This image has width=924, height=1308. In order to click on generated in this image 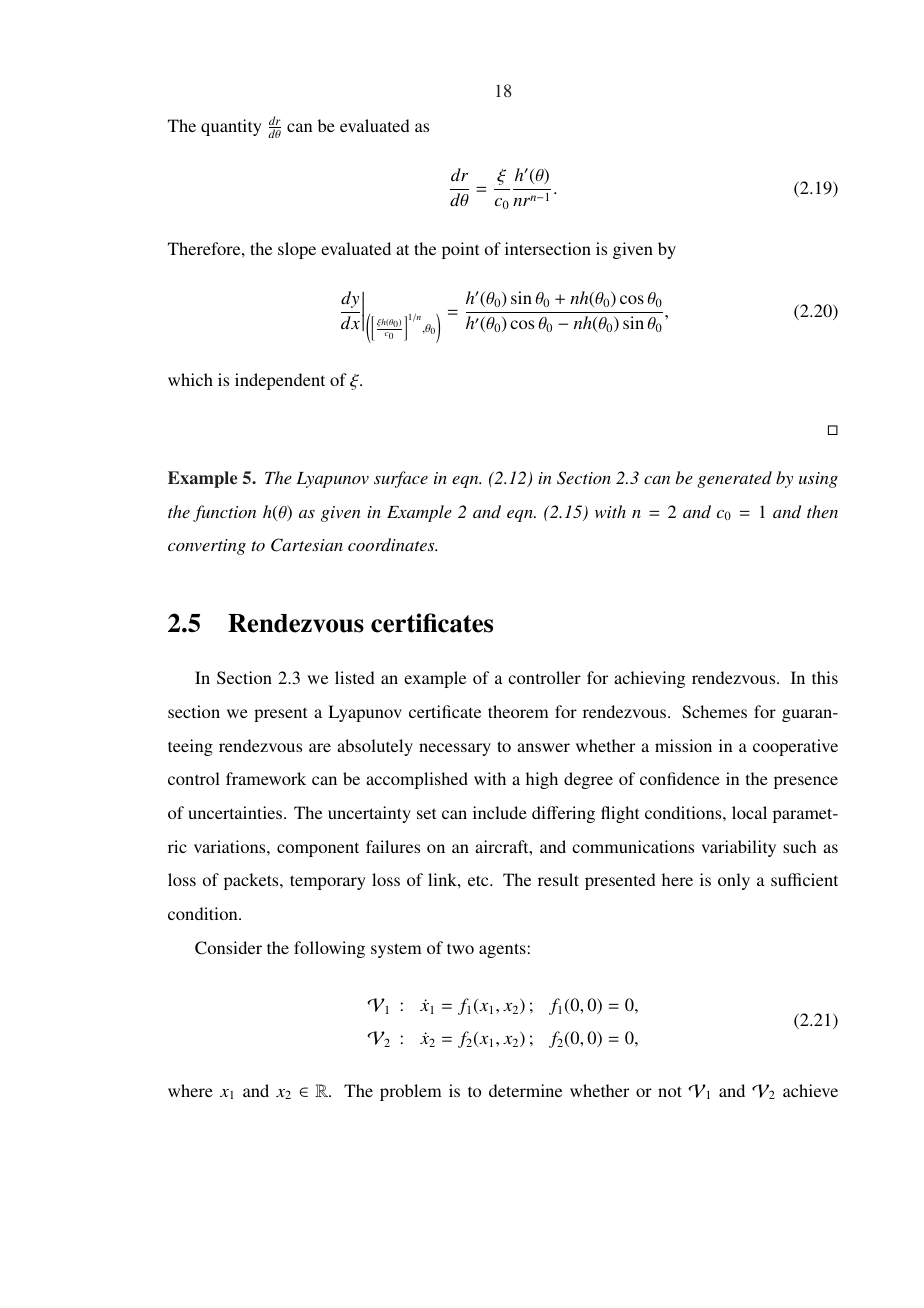, I will do `click(734, 479)`.
